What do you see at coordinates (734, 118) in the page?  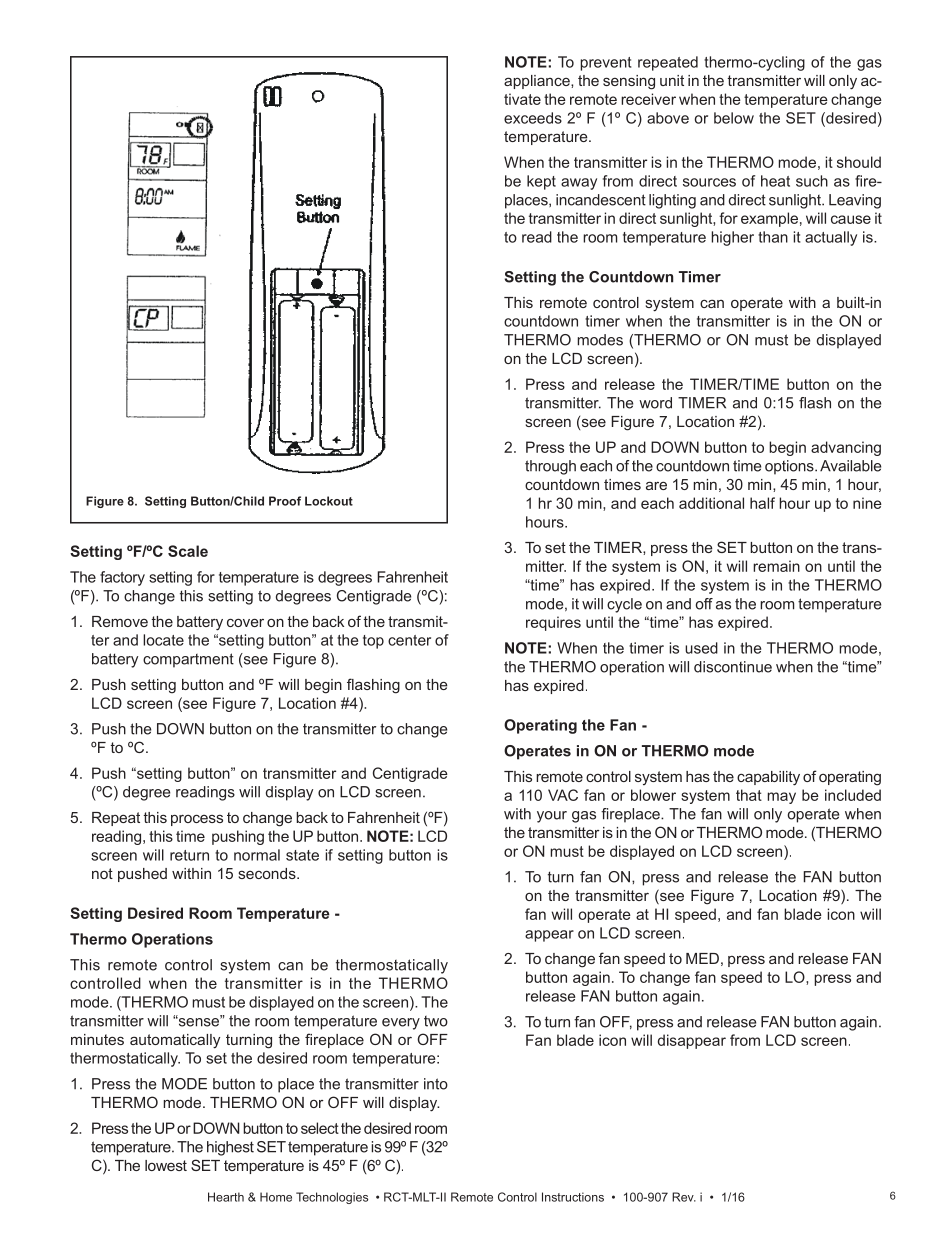 I see `below` at bounding box center [734, 118].
